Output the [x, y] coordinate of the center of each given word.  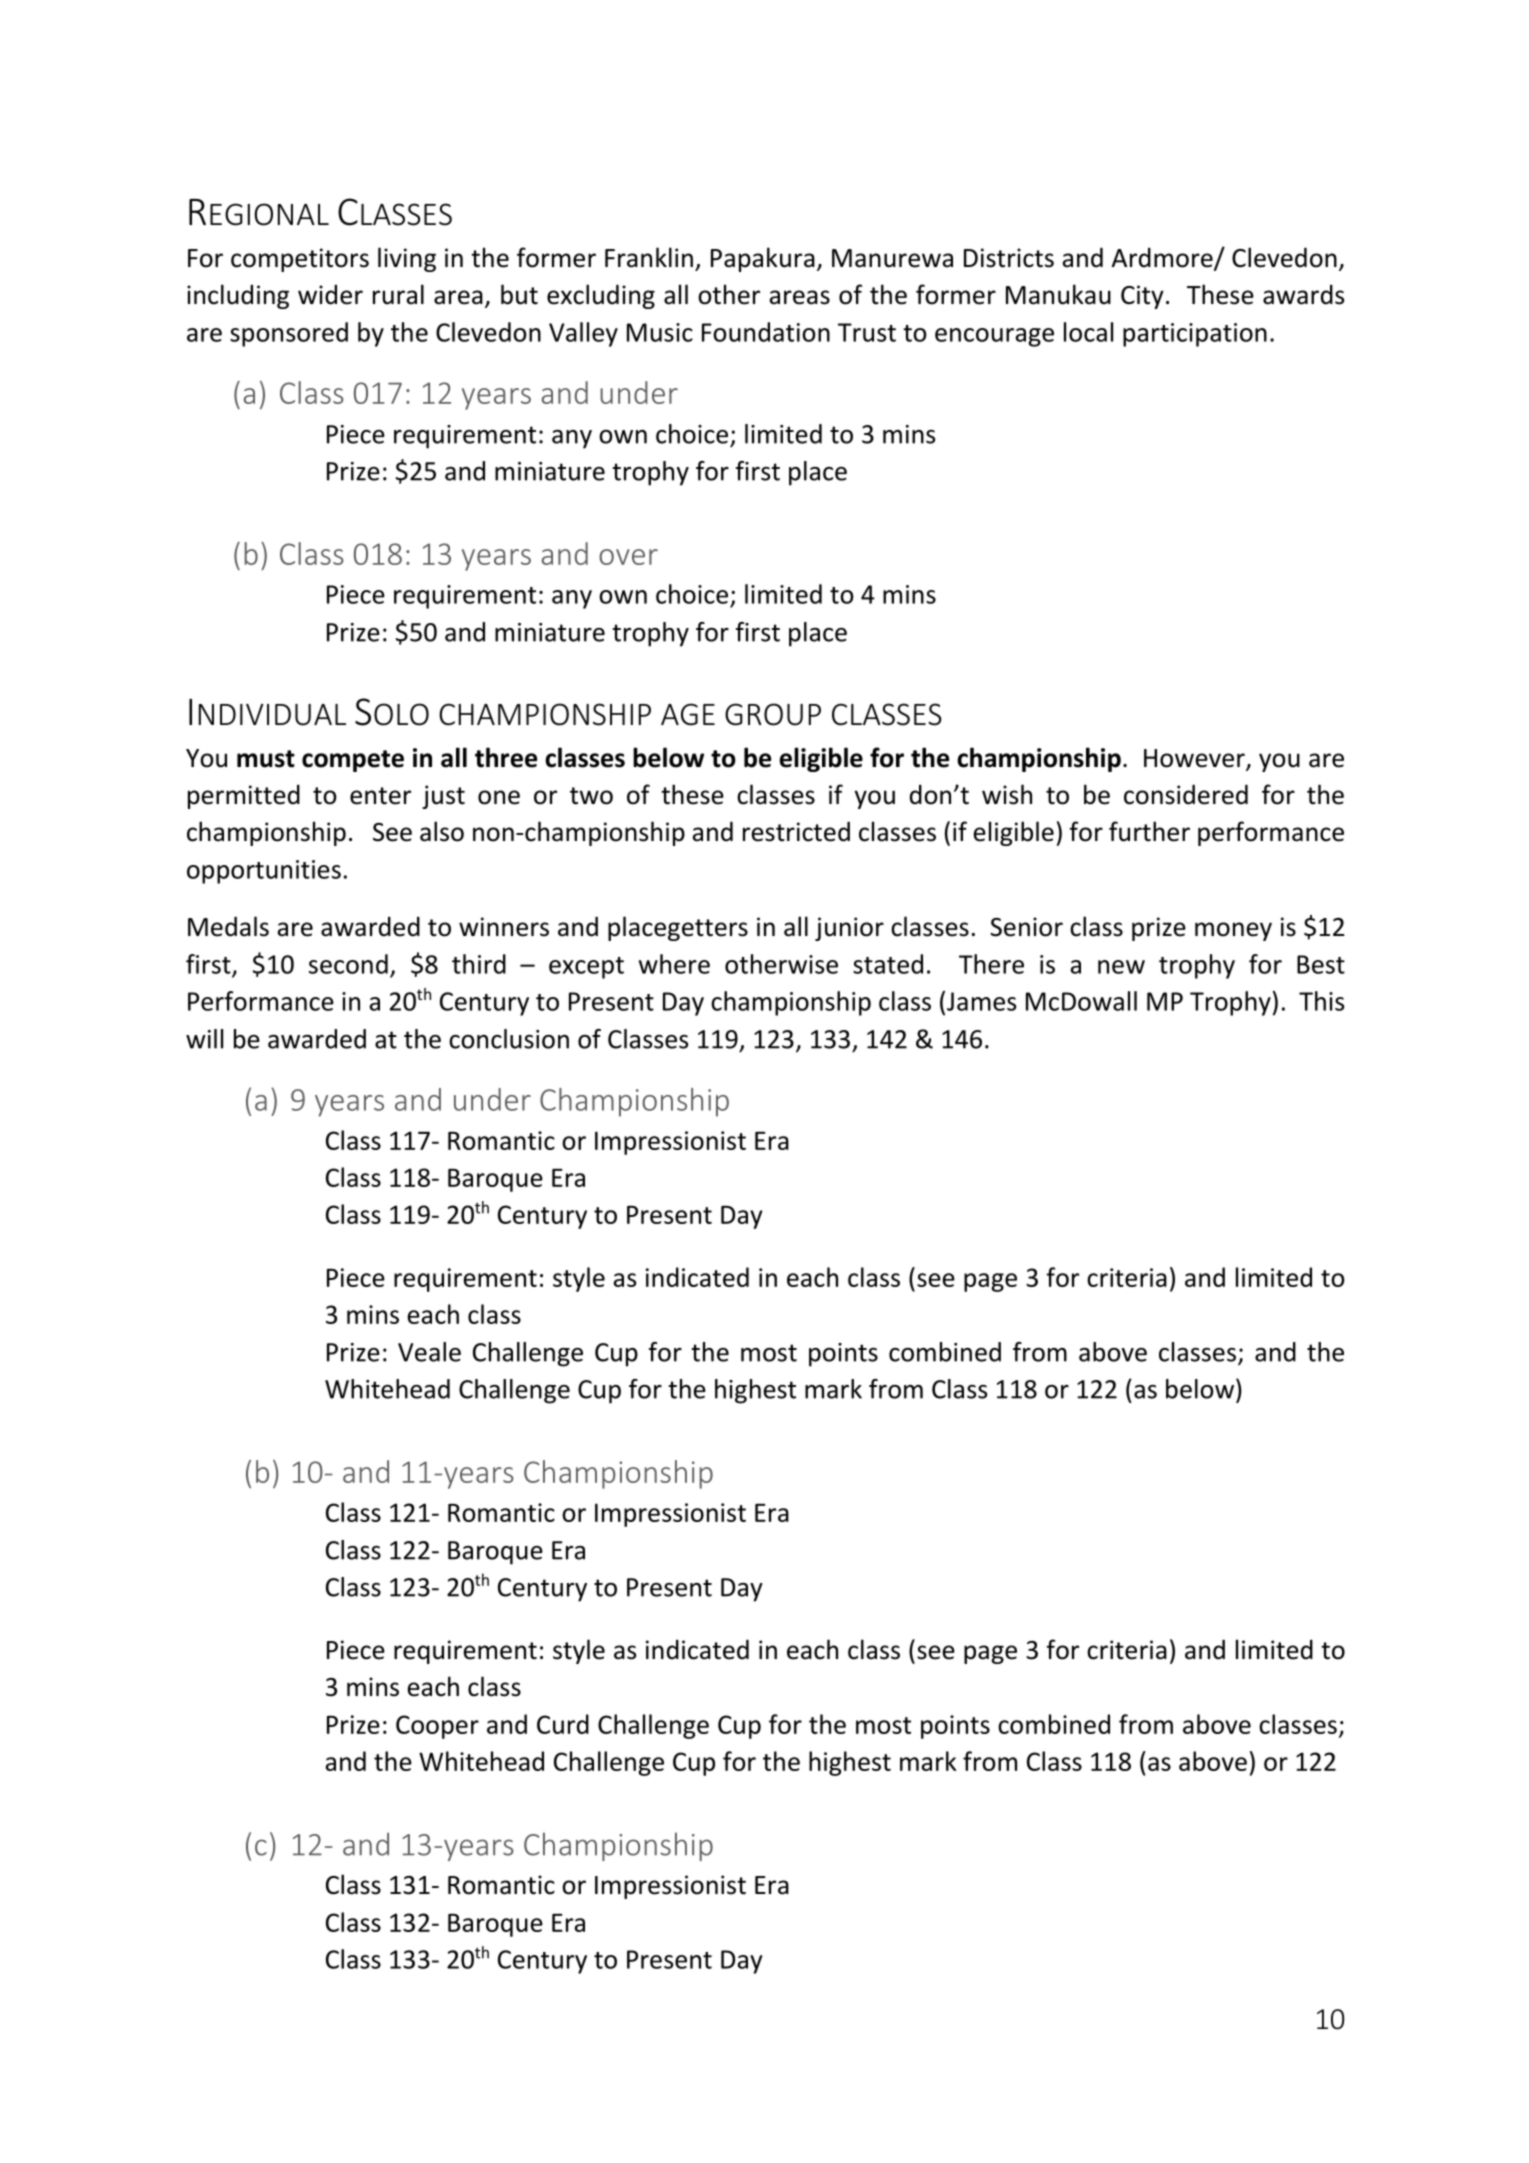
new [1121, 967]
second [348, 964]
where [674, 964]
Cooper [437, 1727]
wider [330, 294]
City [1142, 297]
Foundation [766, 332]
